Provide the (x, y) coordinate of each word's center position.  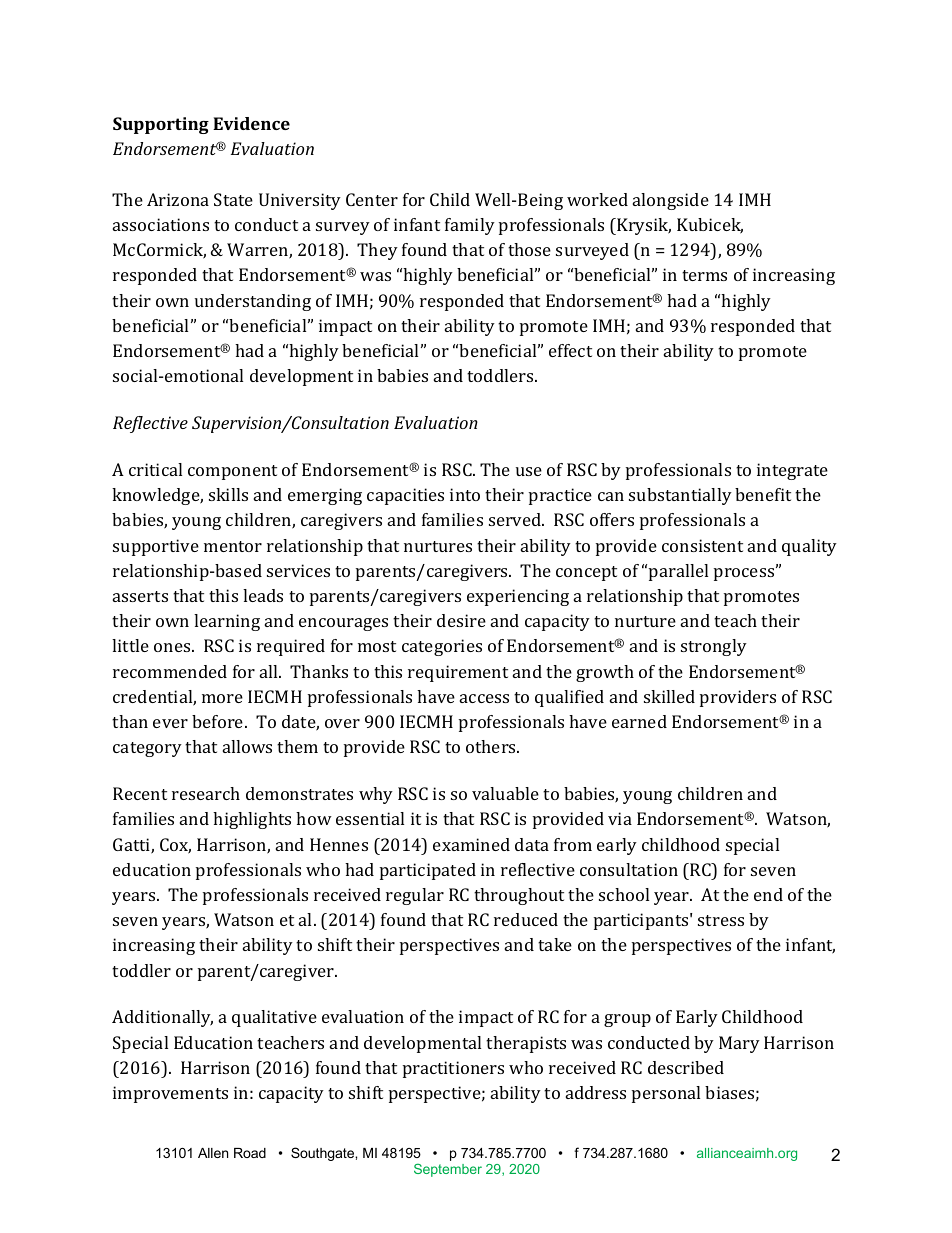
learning (227, 622)
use (529, 471)
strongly (714, 647)
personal (666, 1094)
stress (721, 920)
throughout (519, 896)
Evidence (251, 123)
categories (442, 647)
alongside (671, 201)
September (448, 1170)
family (470, 226)
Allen (213, 1153)
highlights (252, 820)
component (232, 472)
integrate (792, 471)
